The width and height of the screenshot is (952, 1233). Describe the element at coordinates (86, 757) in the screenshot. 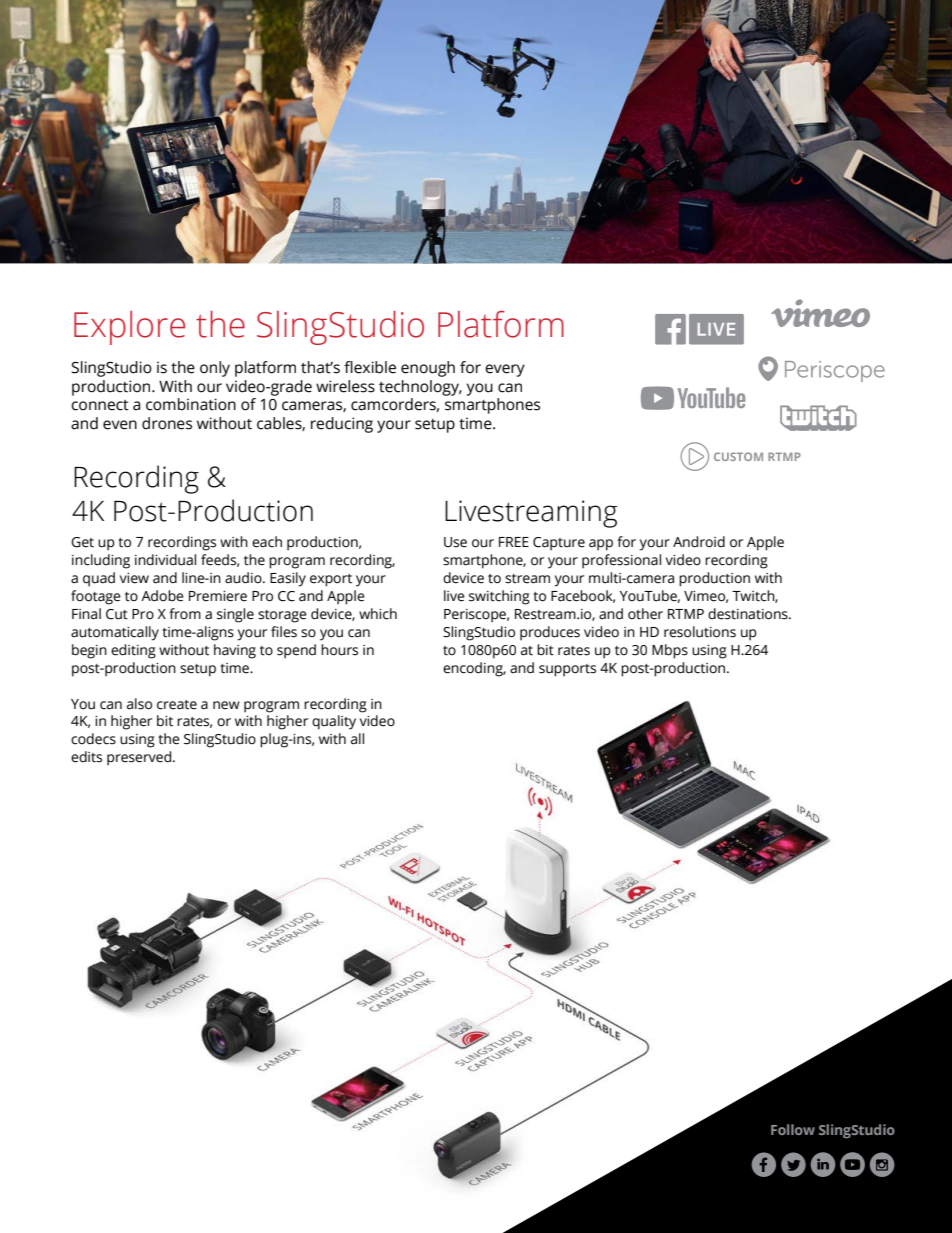

I see `edits` at that location.
